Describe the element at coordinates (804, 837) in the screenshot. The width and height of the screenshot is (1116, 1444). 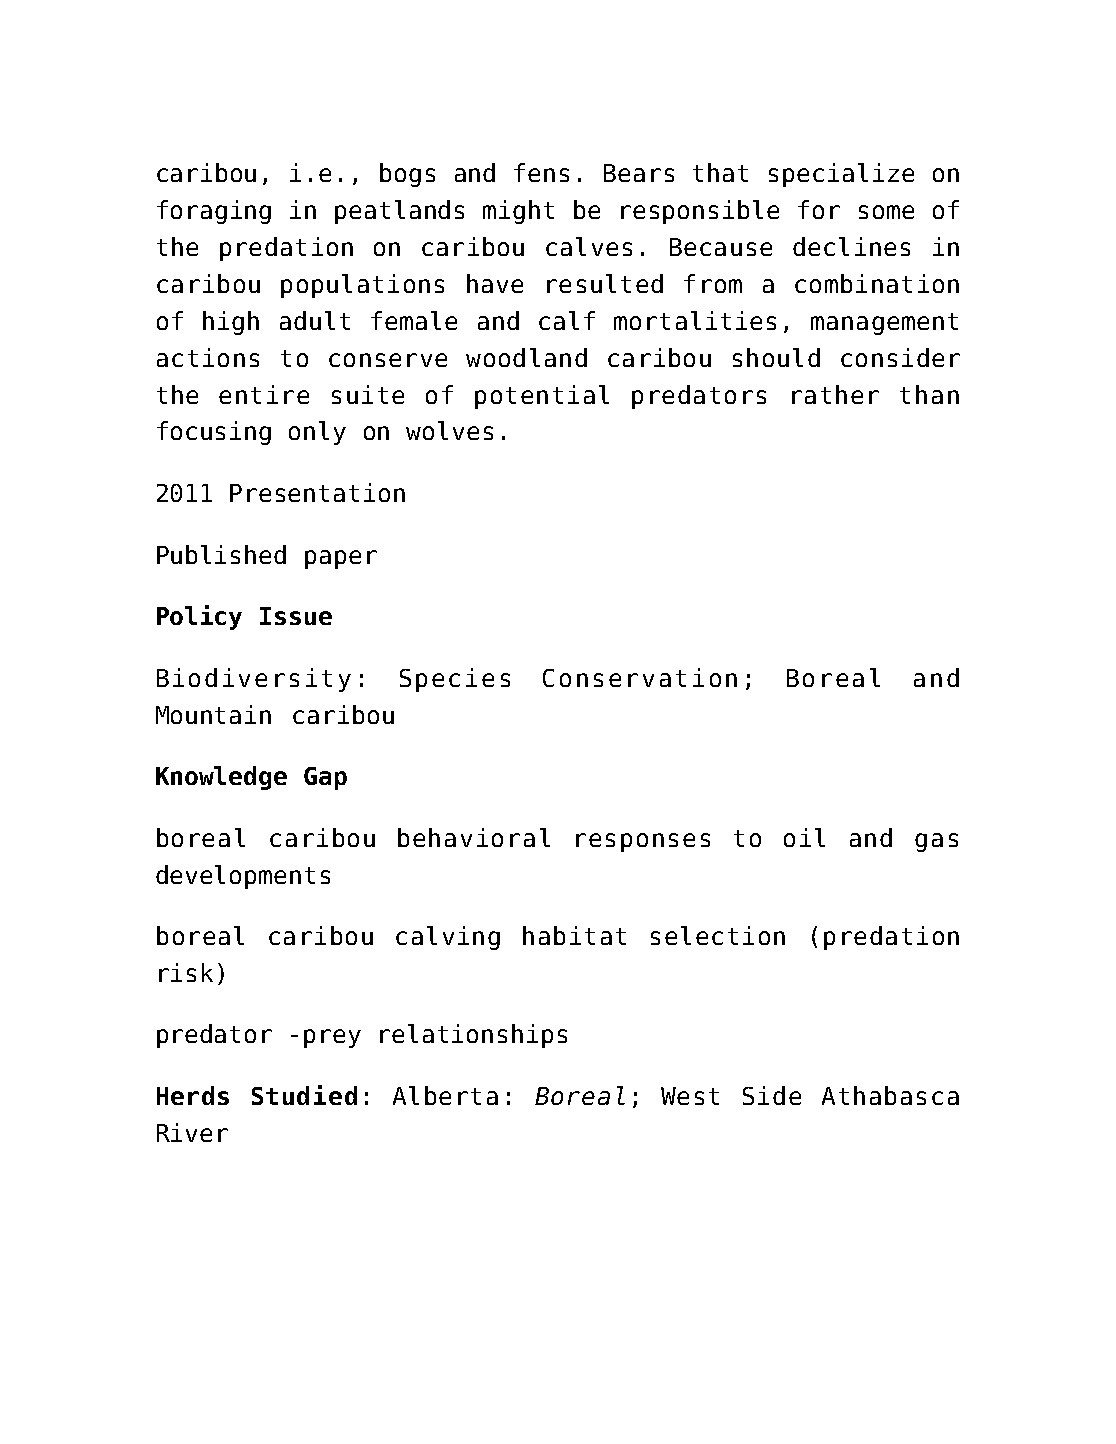
I see `oil` at that location.
